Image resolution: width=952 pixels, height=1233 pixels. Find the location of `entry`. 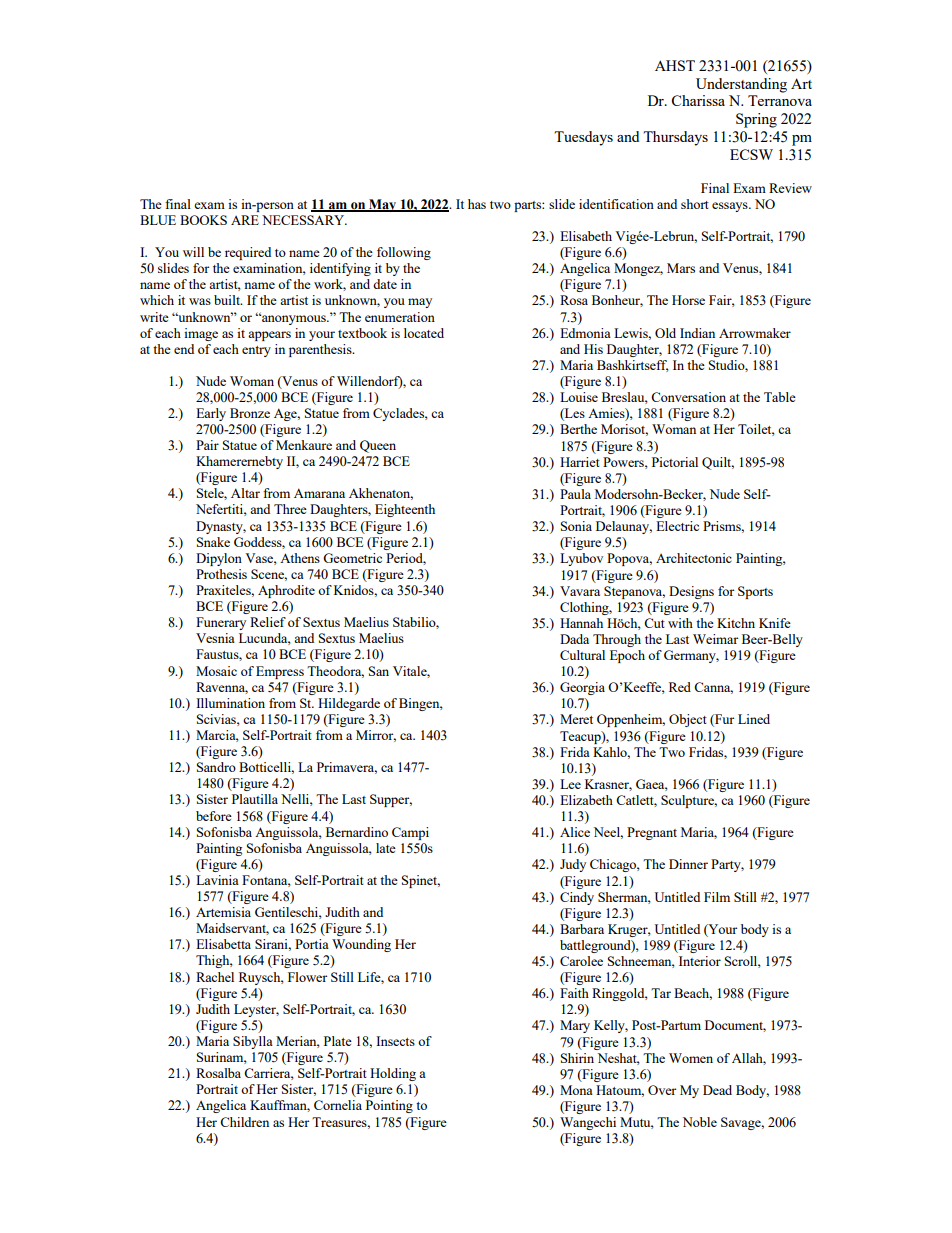

entry is located at coordinates (256, 351).
